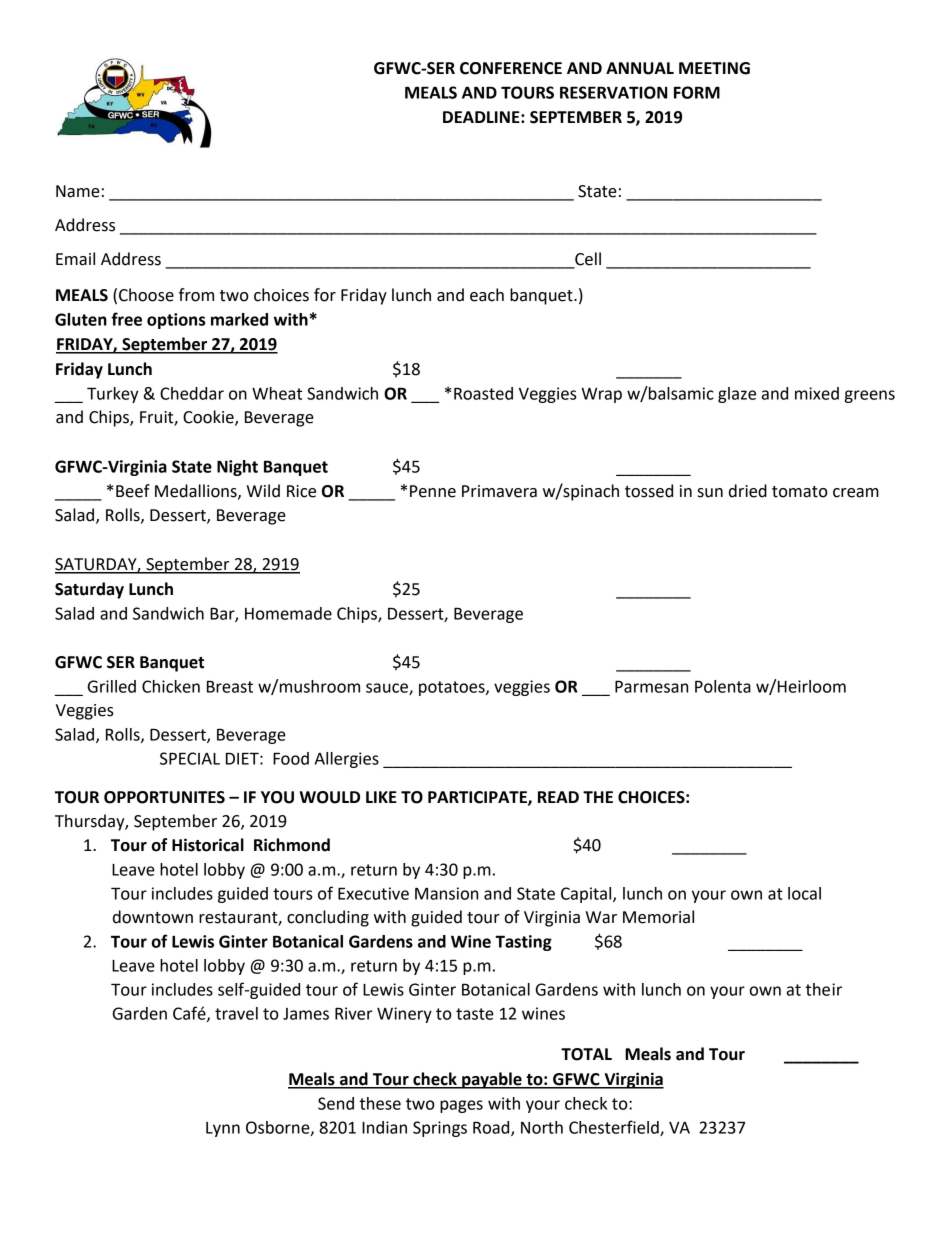  What do you see at coordinates (78, 191) in the screenshot?
I see `Name` at bounding box center [78, 191].
